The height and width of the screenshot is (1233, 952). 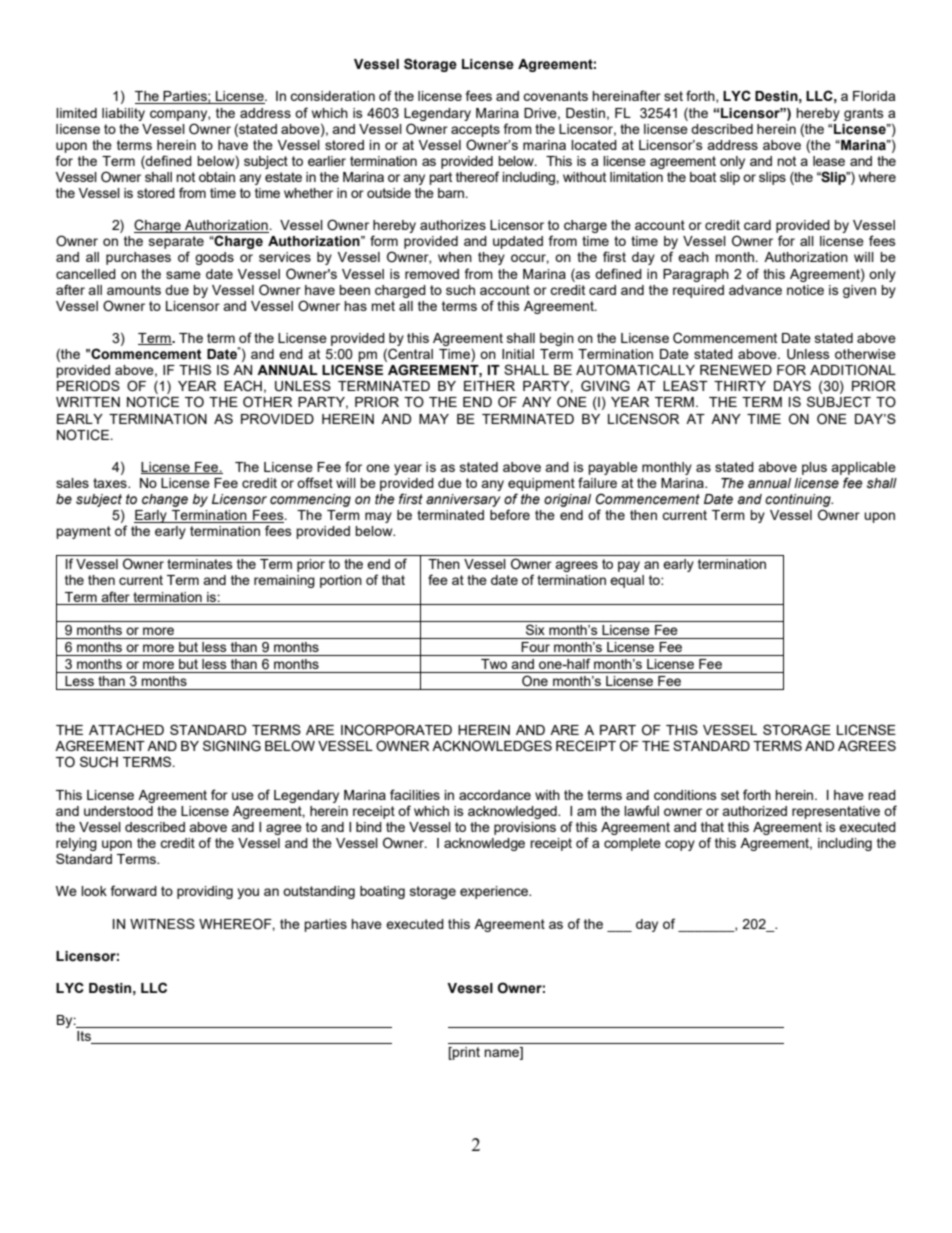 I want to click on WRITTEN, so click(x=88, y=402).
